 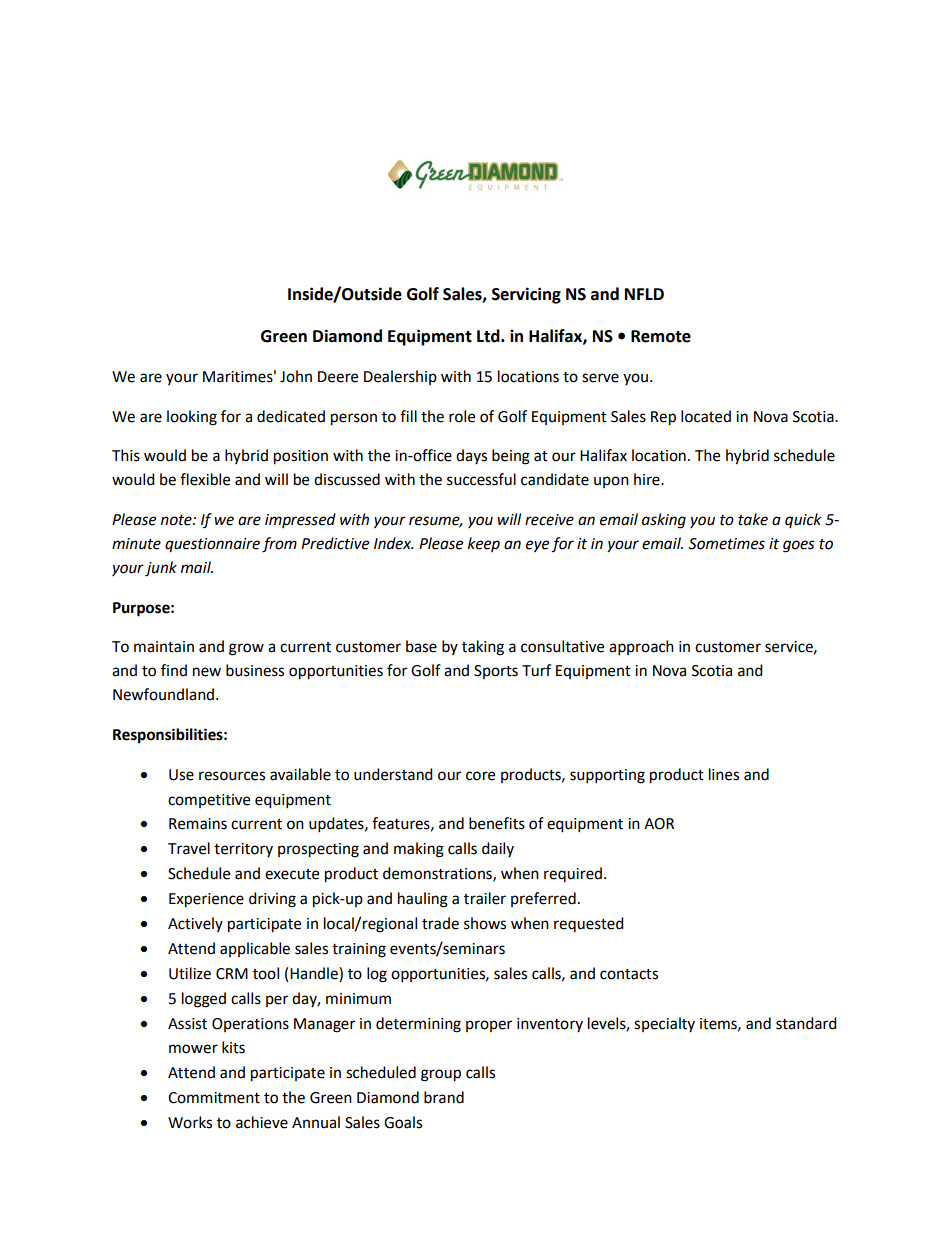 What do you see at coordinates (726, 544) in the screenshot?
I see `Sometimes` at bounding box center [726, 544].
